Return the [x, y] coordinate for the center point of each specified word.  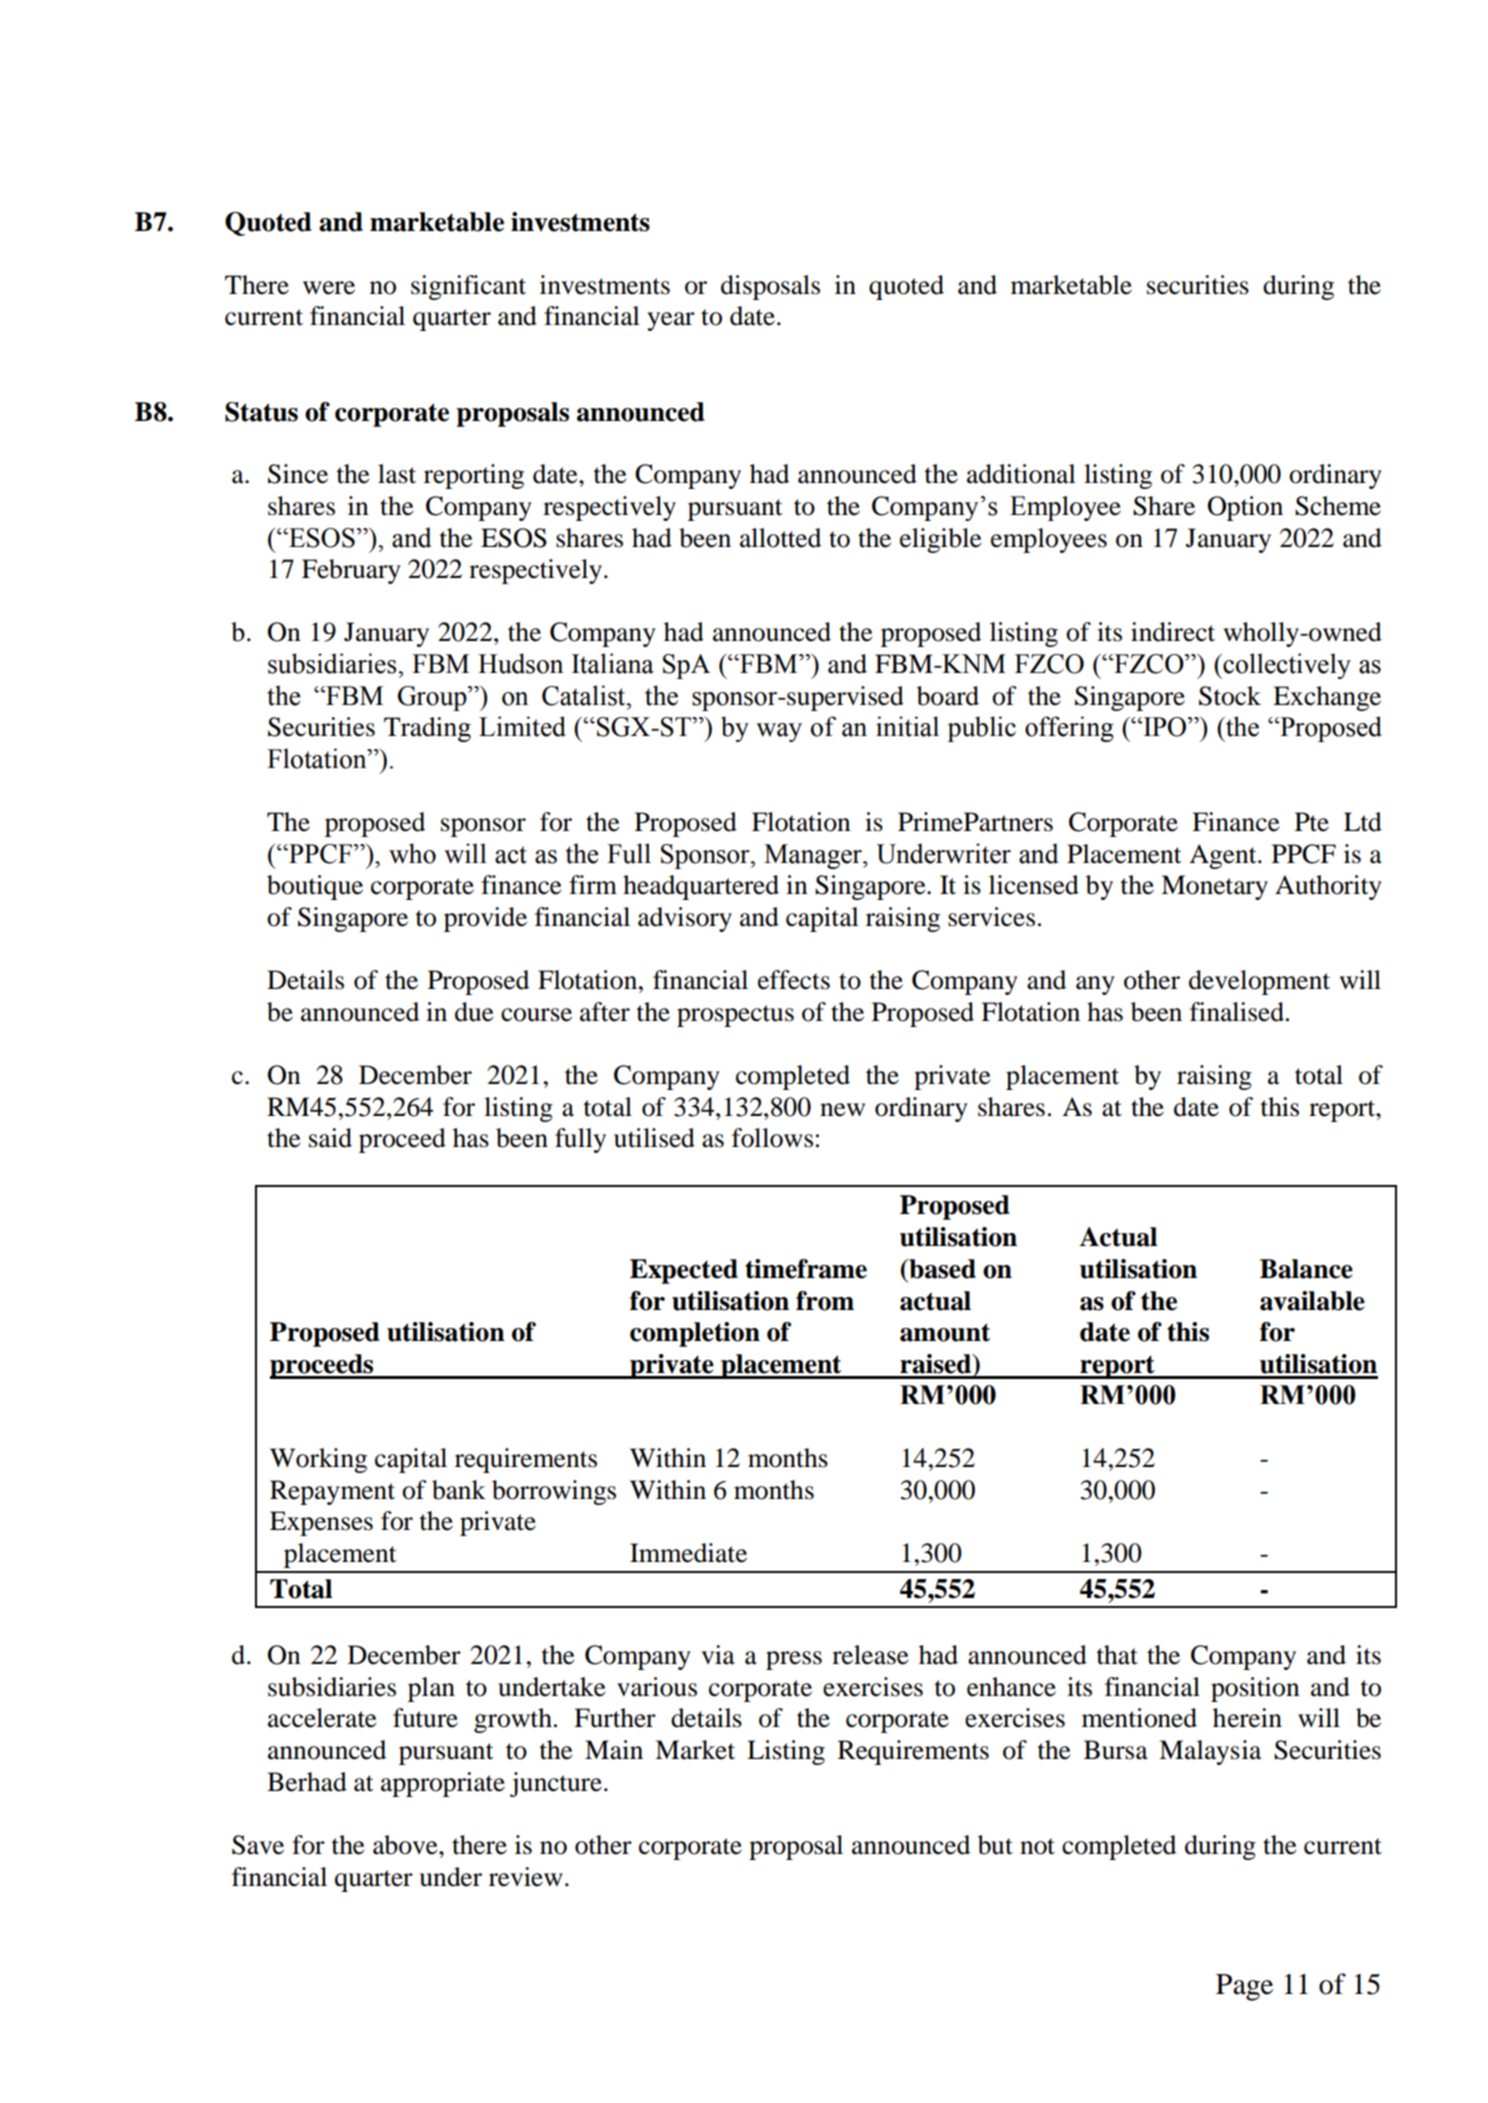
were [329, 288]
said [330, 1138]
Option [1245, 508]
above [406, 1845]
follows [772, 1138]
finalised [1237, 1012]
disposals [770, 287]
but [995, 1845]
